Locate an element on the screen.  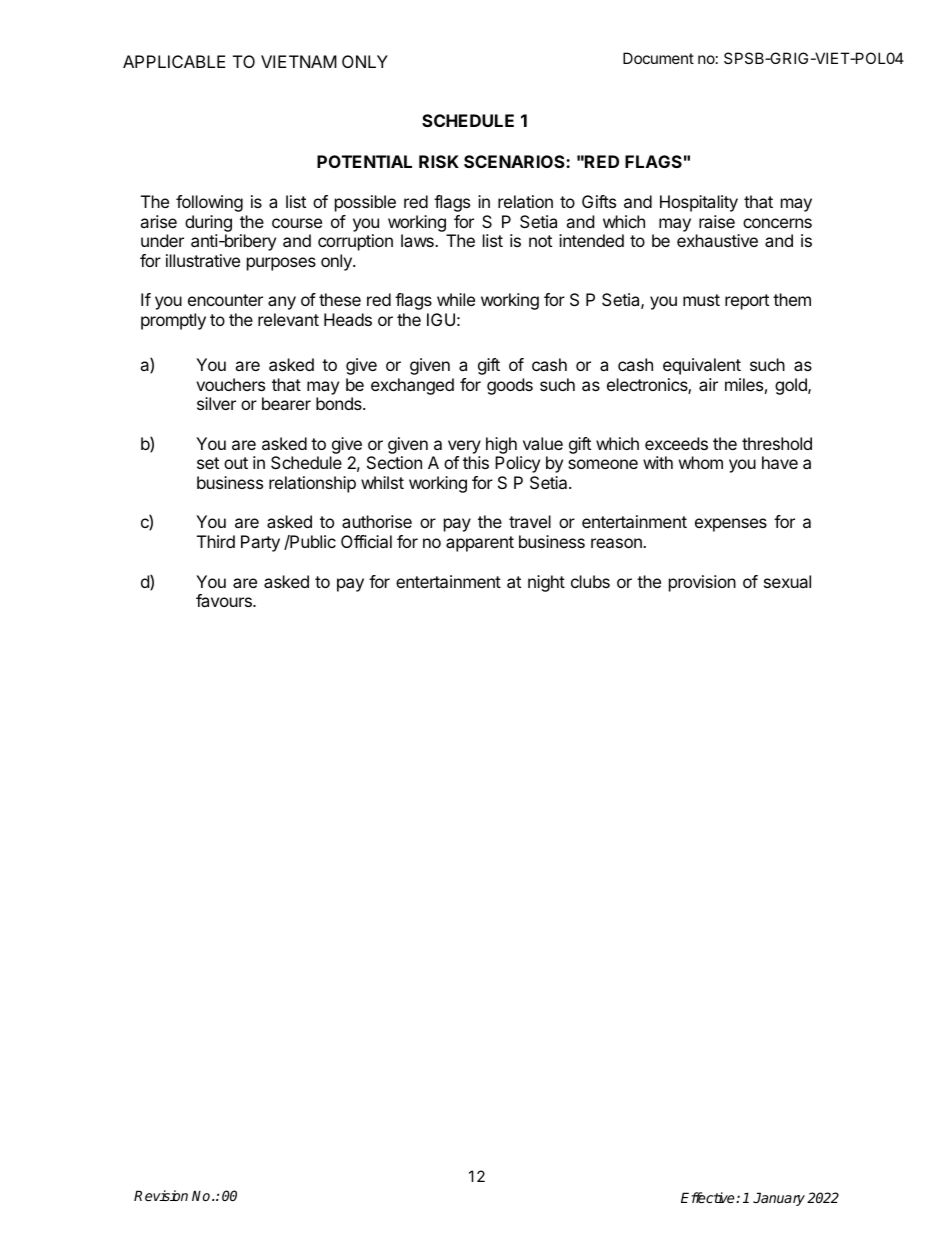
Revision is located at coordinates (161, 1195).
